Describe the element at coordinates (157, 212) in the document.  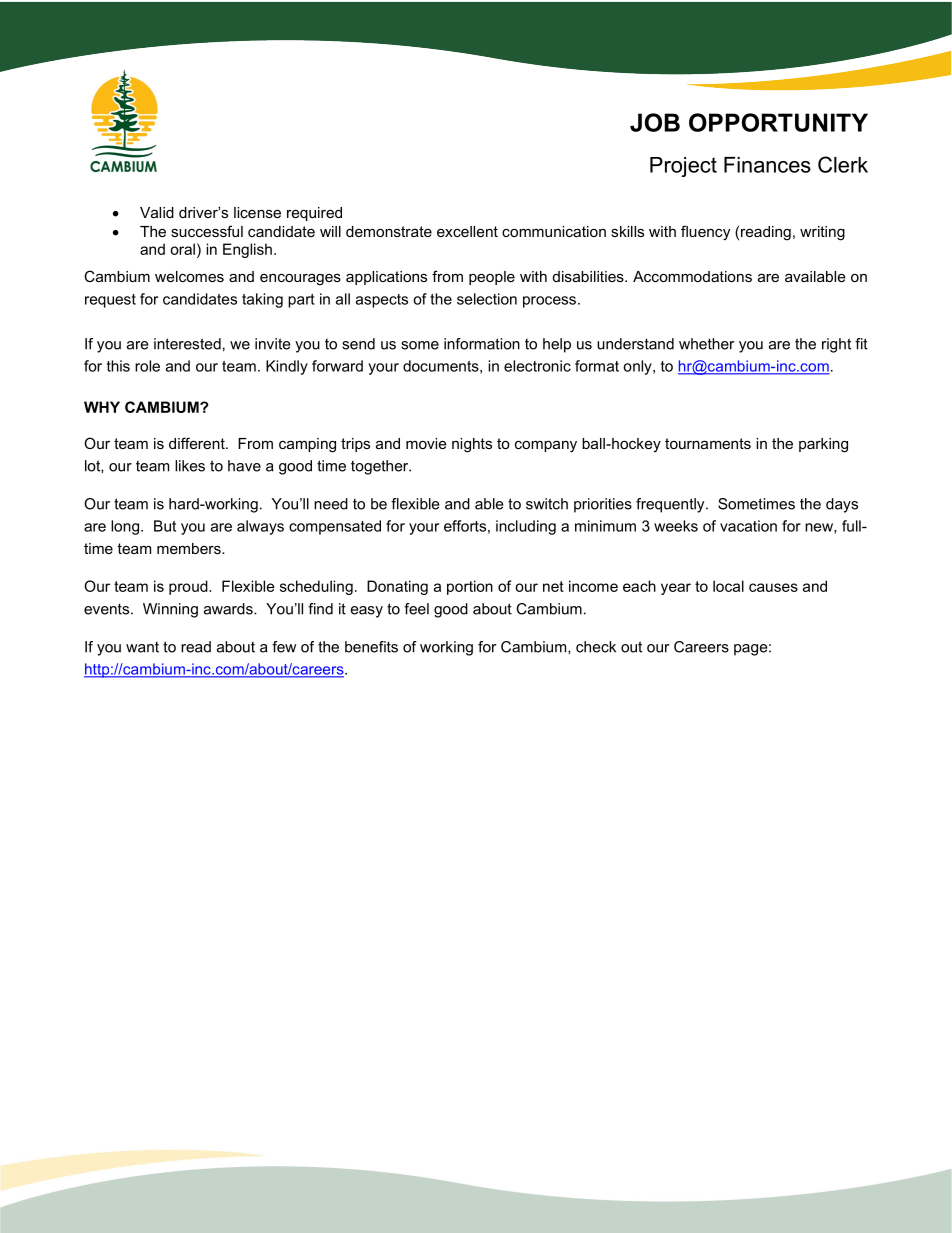
I see `Valid` at that location.
